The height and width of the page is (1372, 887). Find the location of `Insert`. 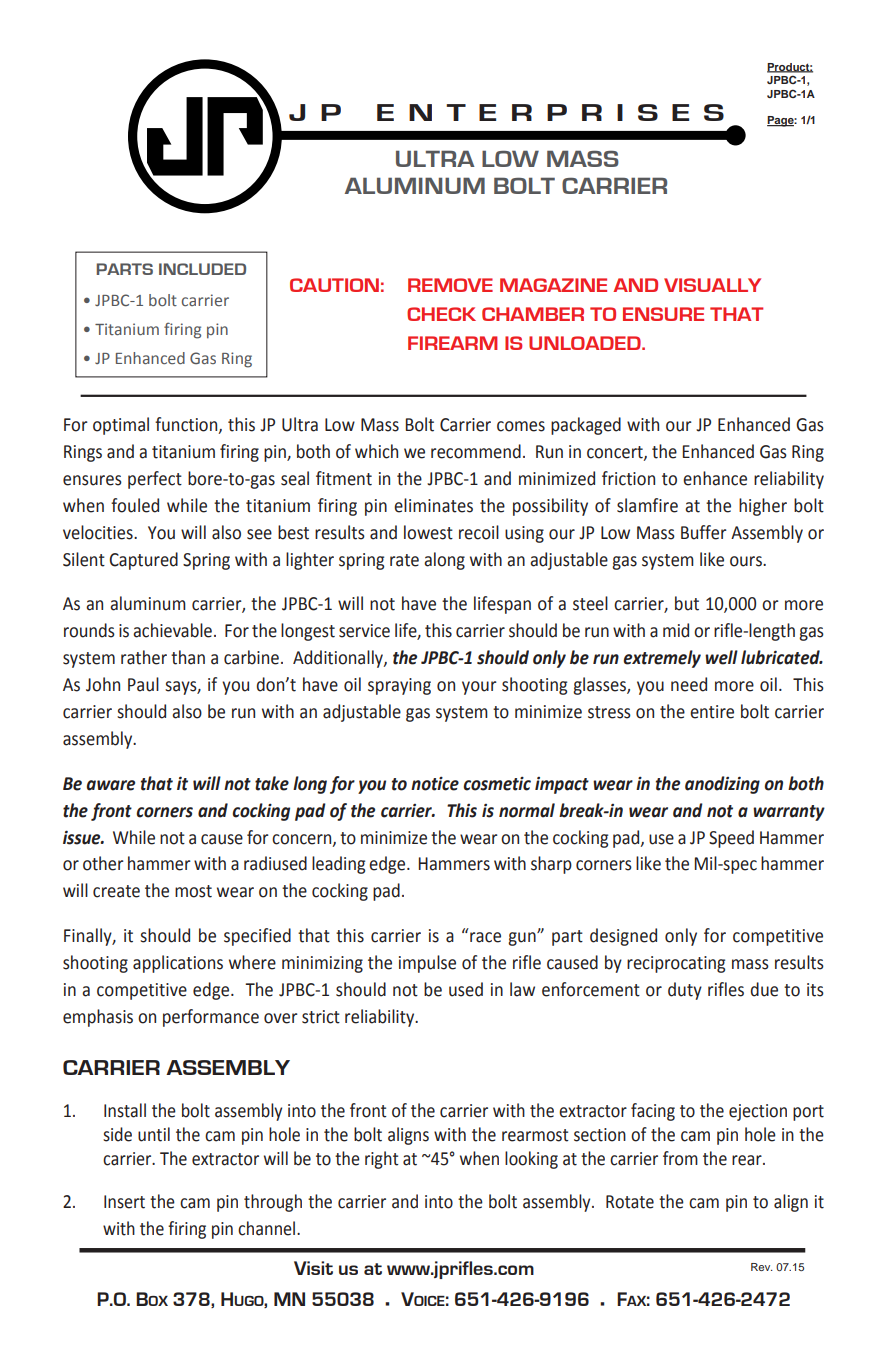

Insert is located at coordinates (124, 1202).
